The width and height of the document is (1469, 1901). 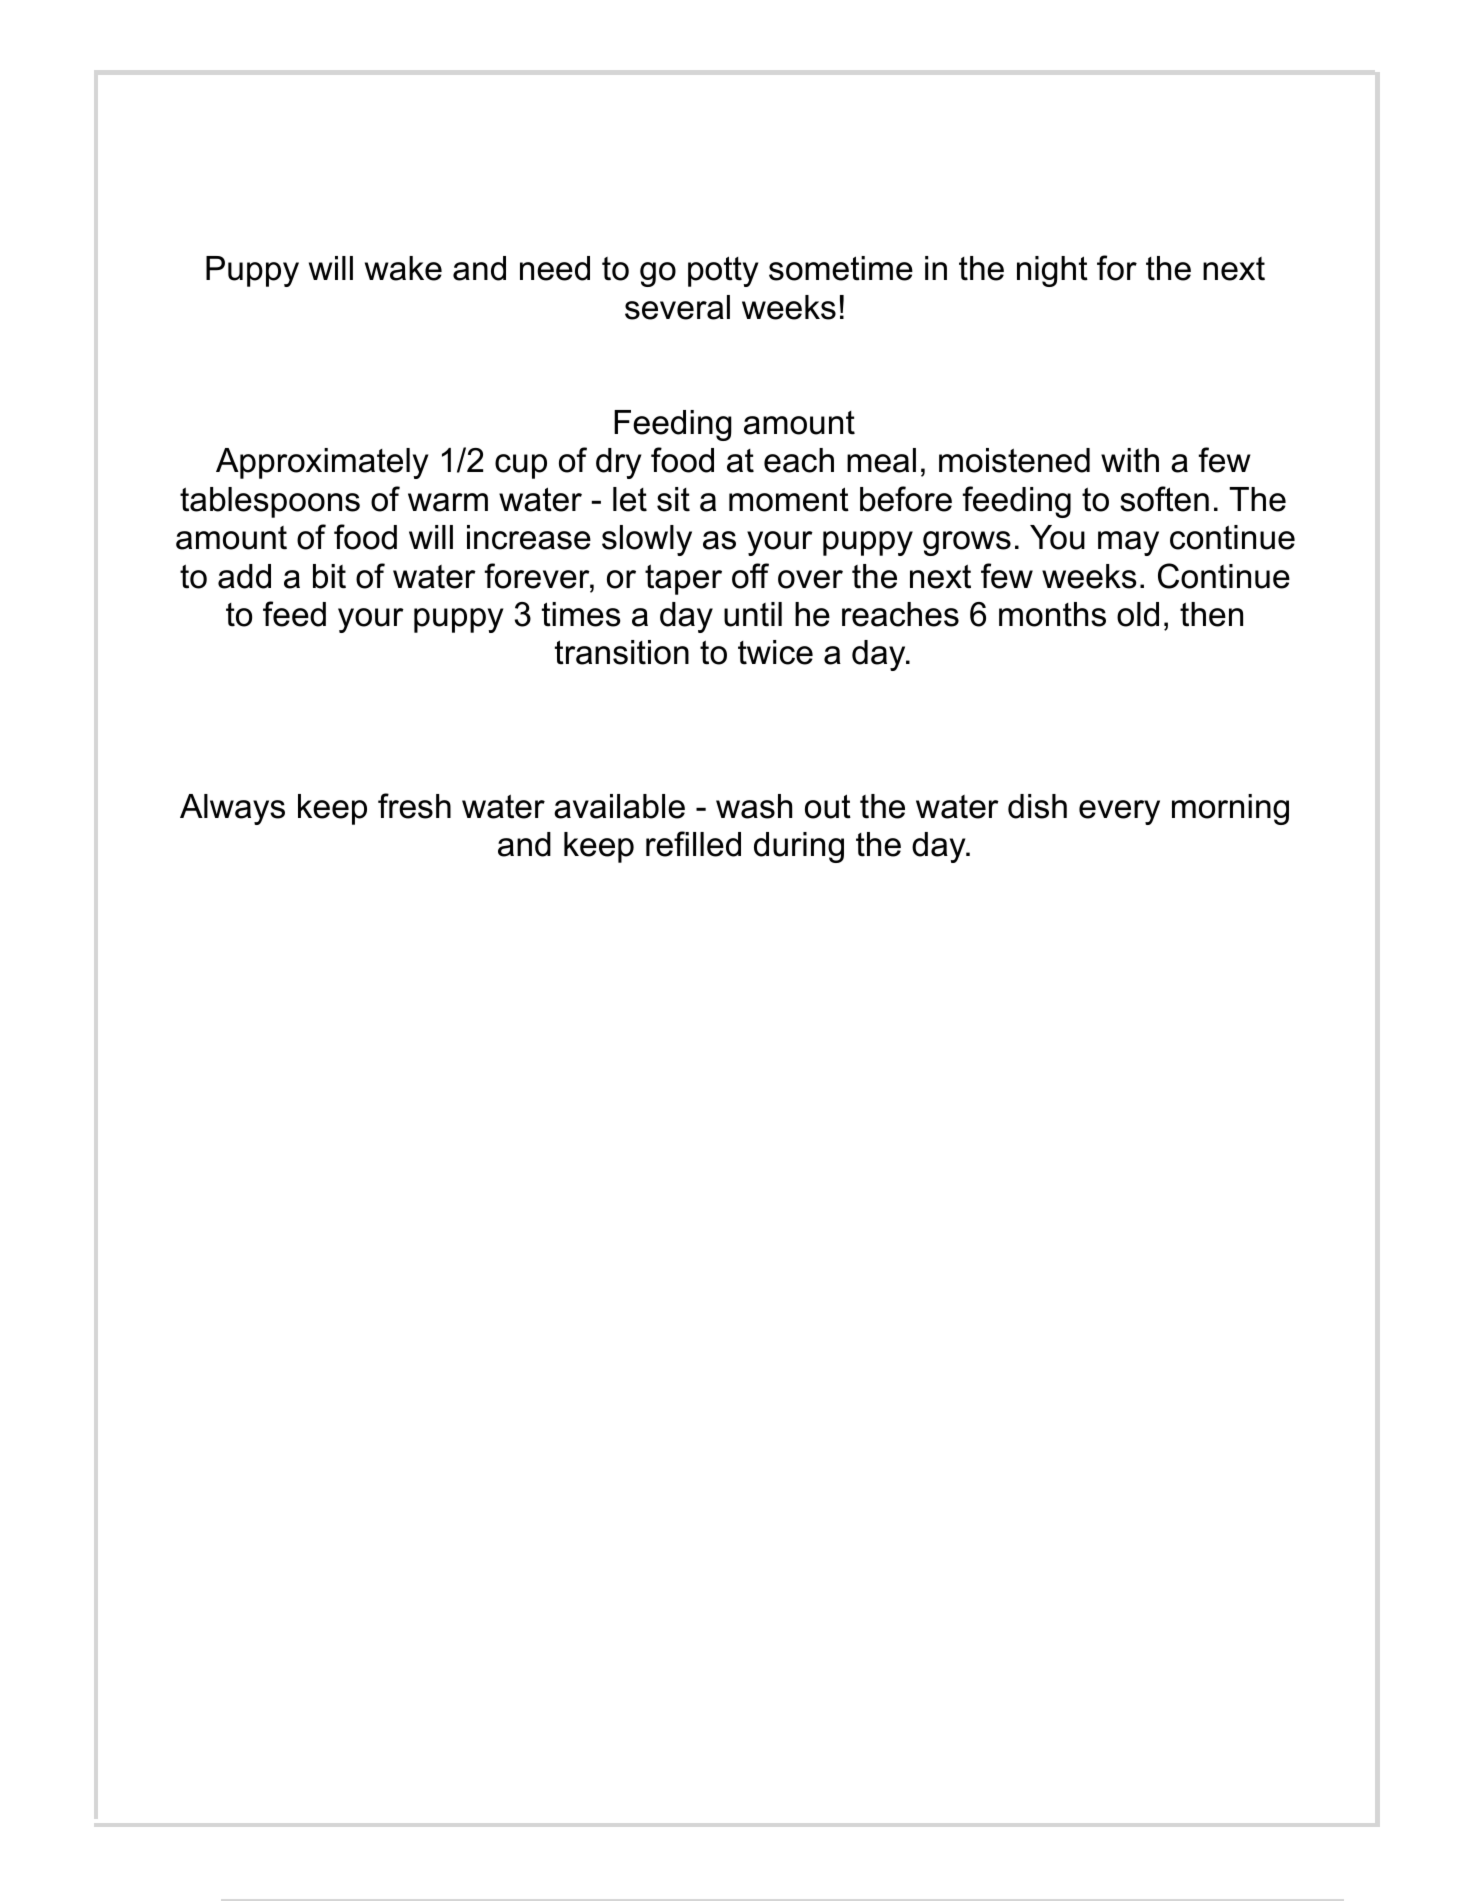 What do you see at coordinates (1119, 812) in the document?
I see `every` at bounding box center [1119, 812].
